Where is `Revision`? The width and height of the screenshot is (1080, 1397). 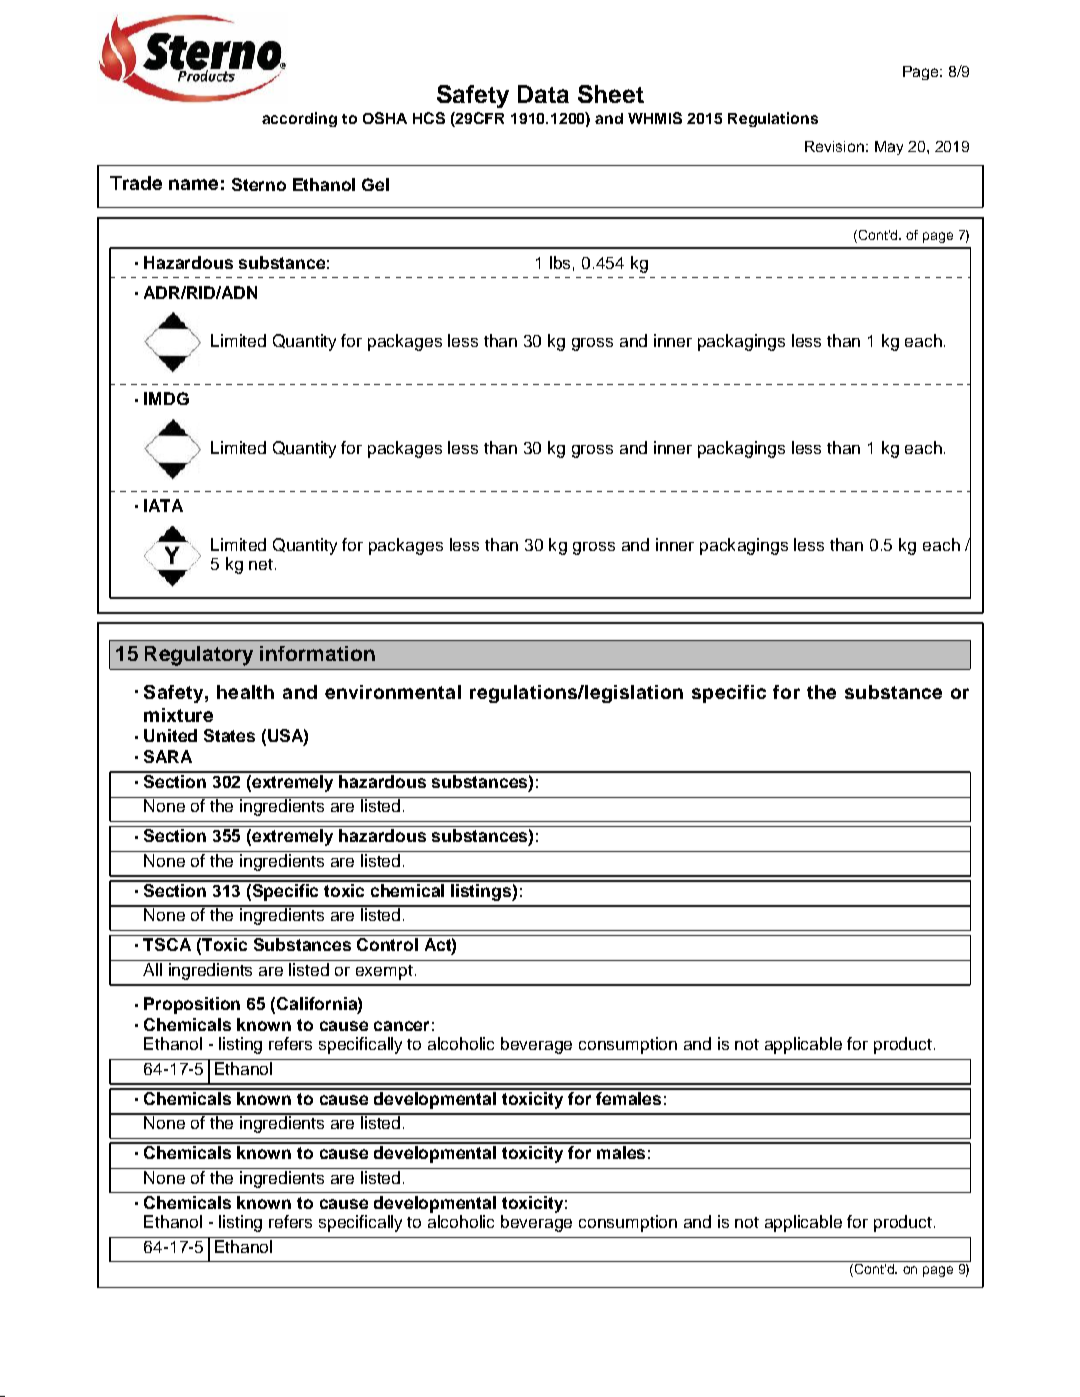
Revision is located at coordinates (834, 146).
